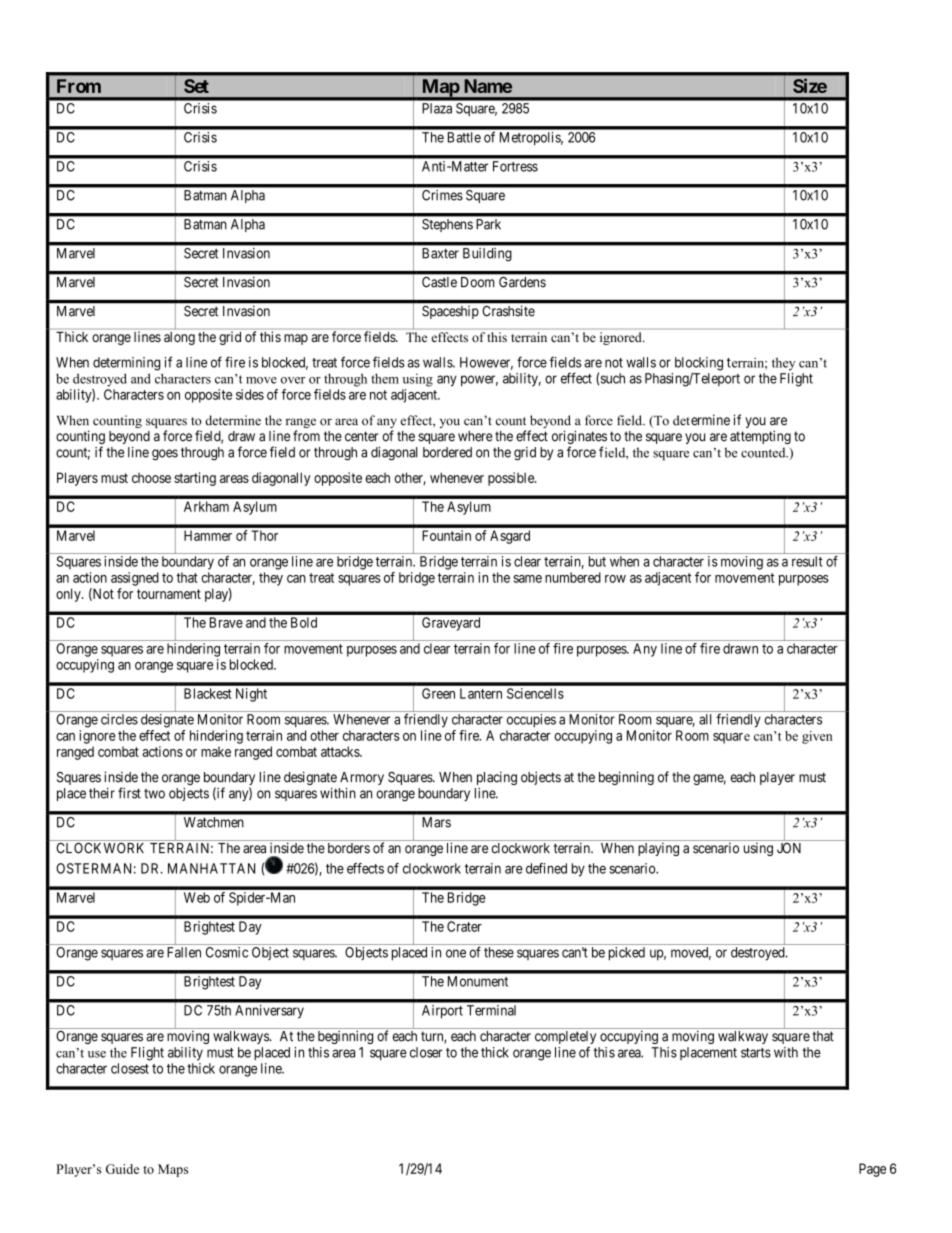  What do you see at coordinates (489, 224) in the page?
I see `Park` at bounding box center [489, 224].
